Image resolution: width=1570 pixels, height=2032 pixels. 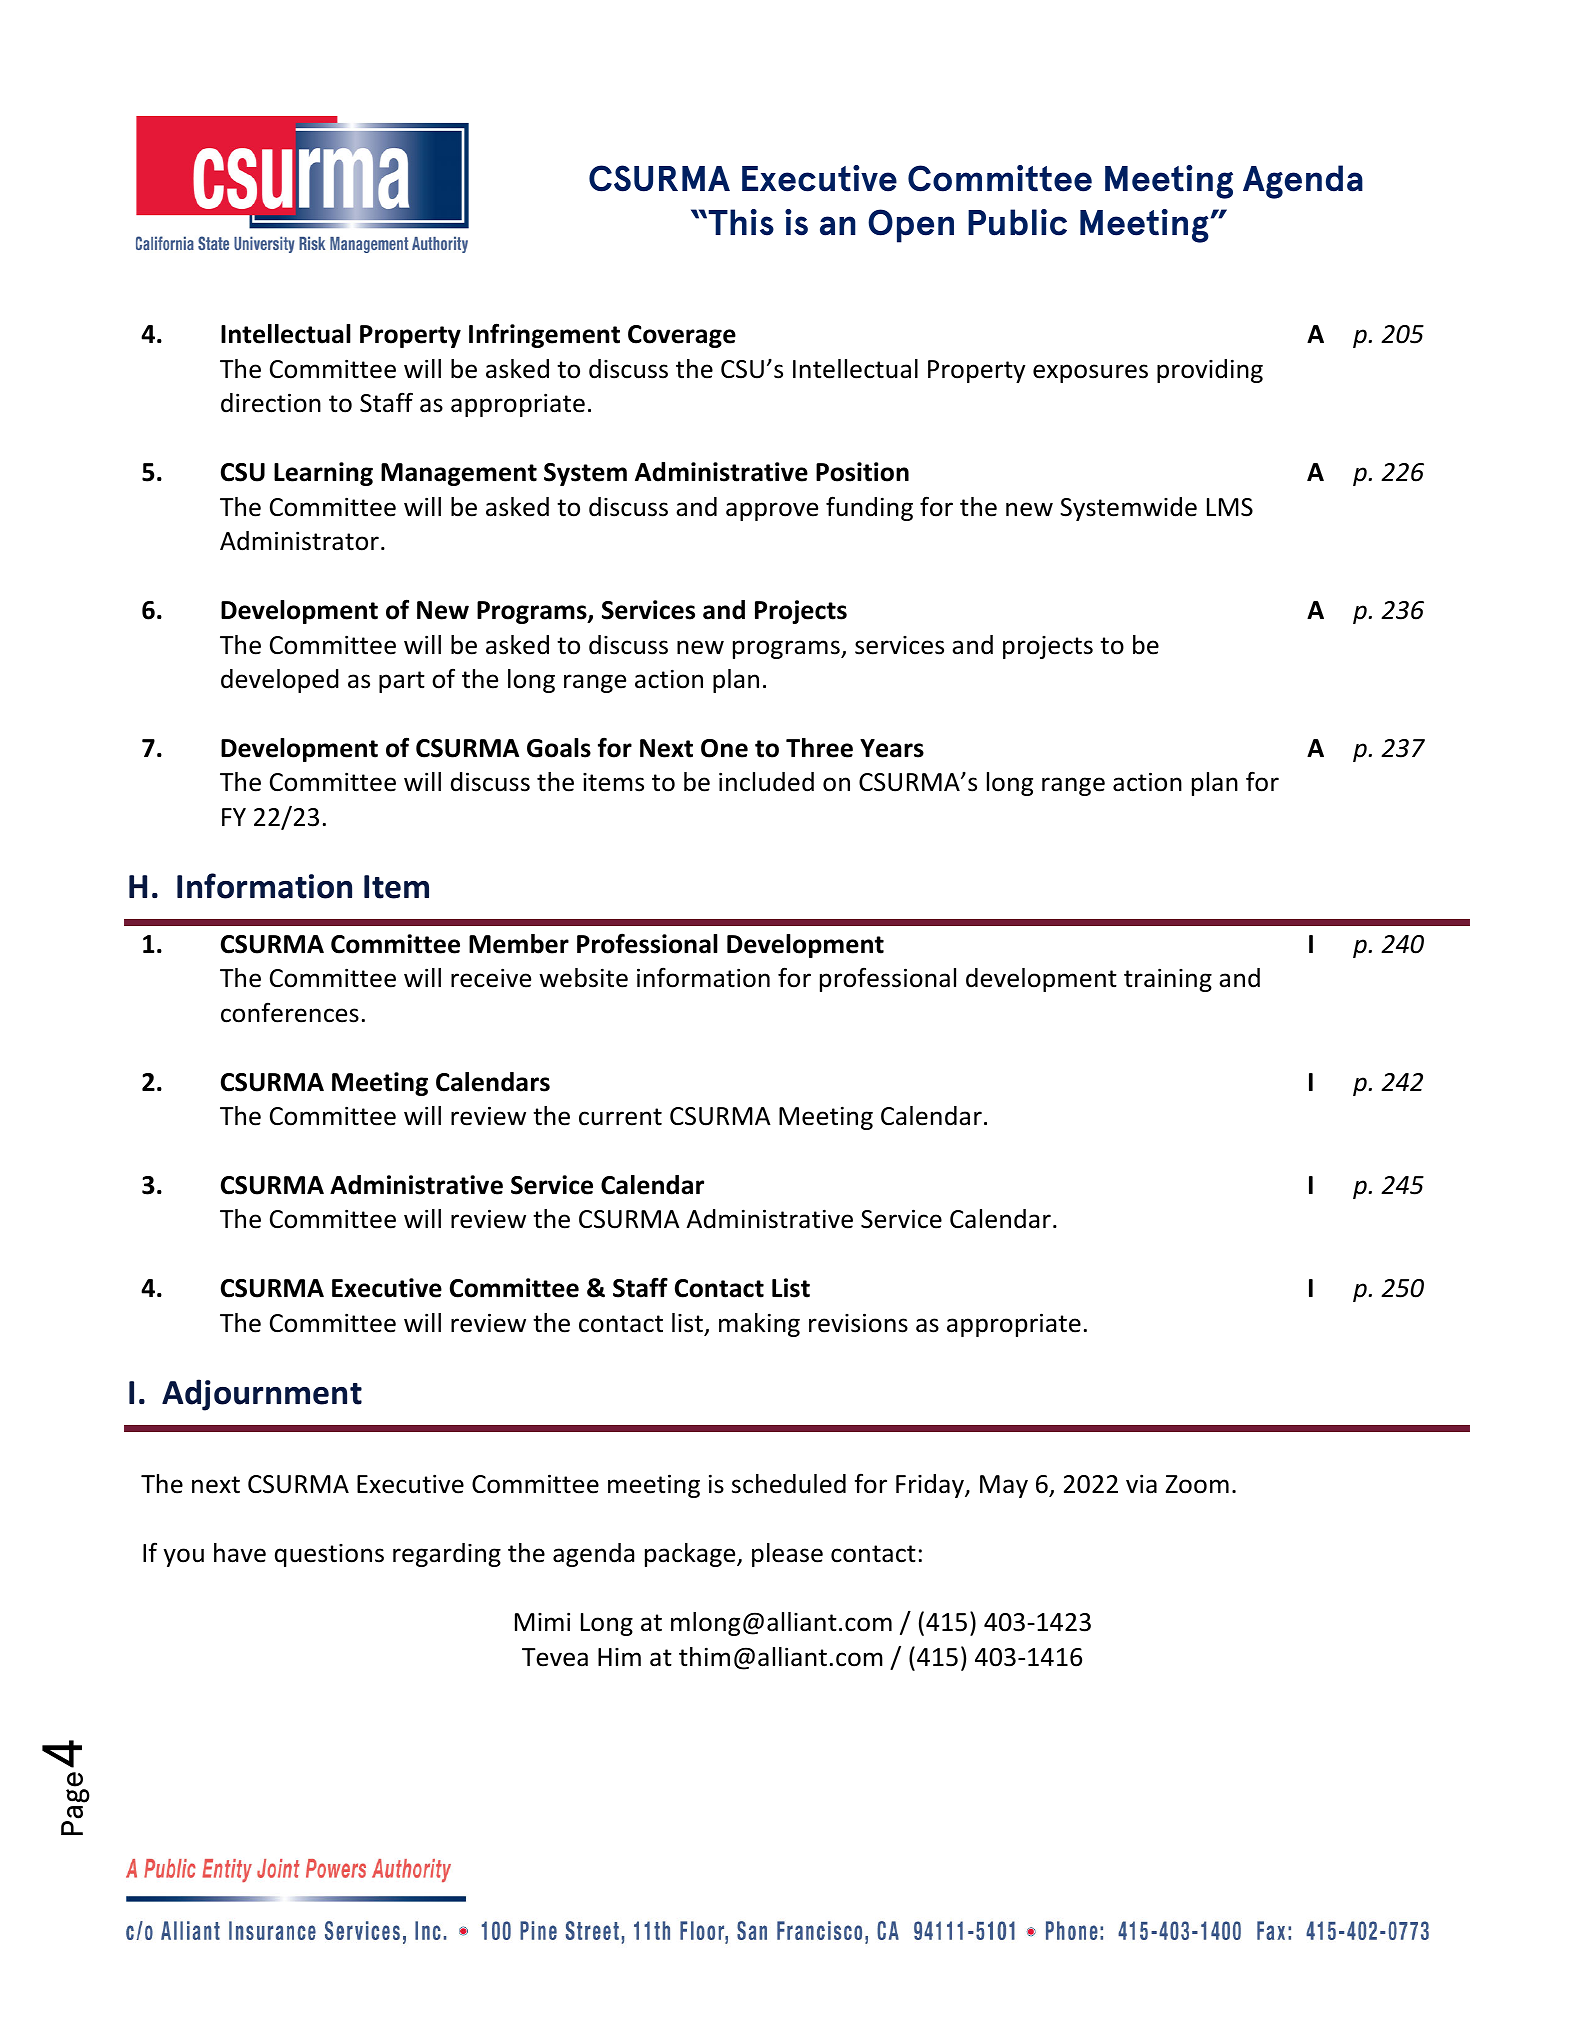 I want to click on developed, so click(x=280, y=681).
